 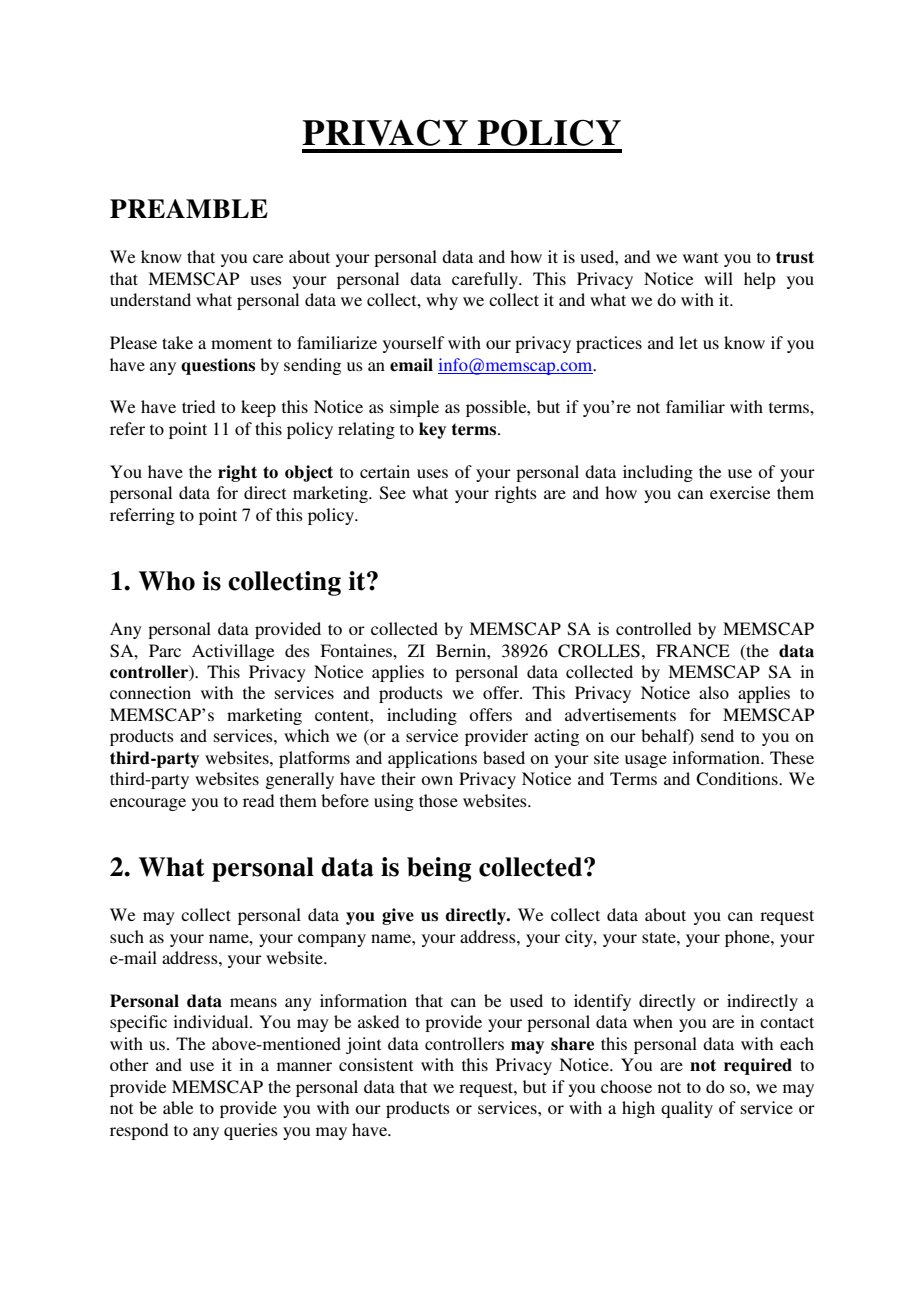 What do you see at coordinates (688, 342) in the screenshot?
I see `let` at bounding box center [688, 342].
